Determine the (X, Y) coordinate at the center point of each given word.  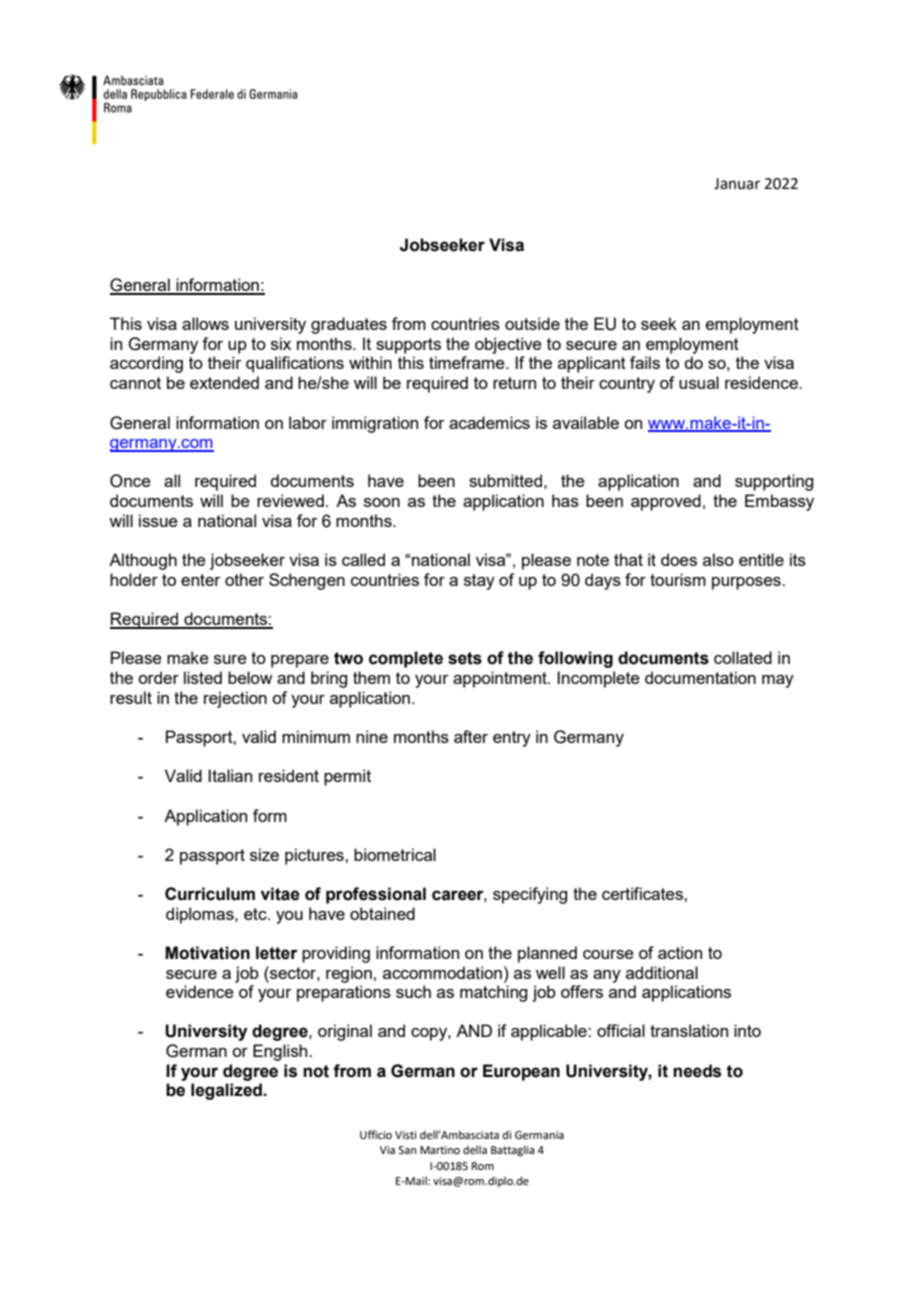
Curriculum (210, 894)
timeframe (468, 362)
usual (699, 382)
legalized (227, 1091)
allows (205, 323)
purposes (747, 583)
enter (201, 580)
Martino (440, 1150)
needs (697, 1071)
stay (479, 582)
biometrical (395, 854)
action (680, 952)
